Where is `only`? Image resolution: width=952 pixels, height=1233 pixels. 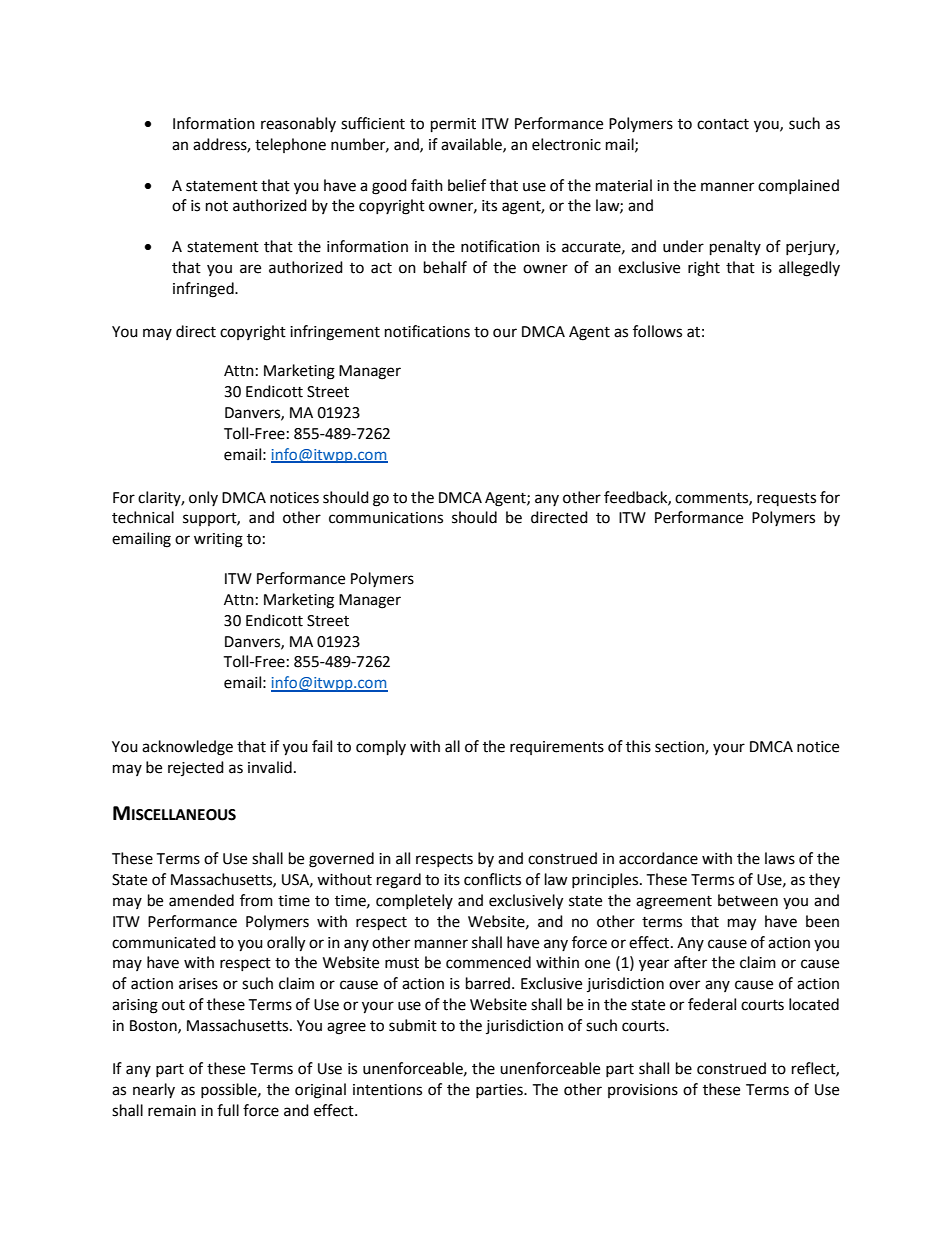
only is located at coordinates (203, 498).
